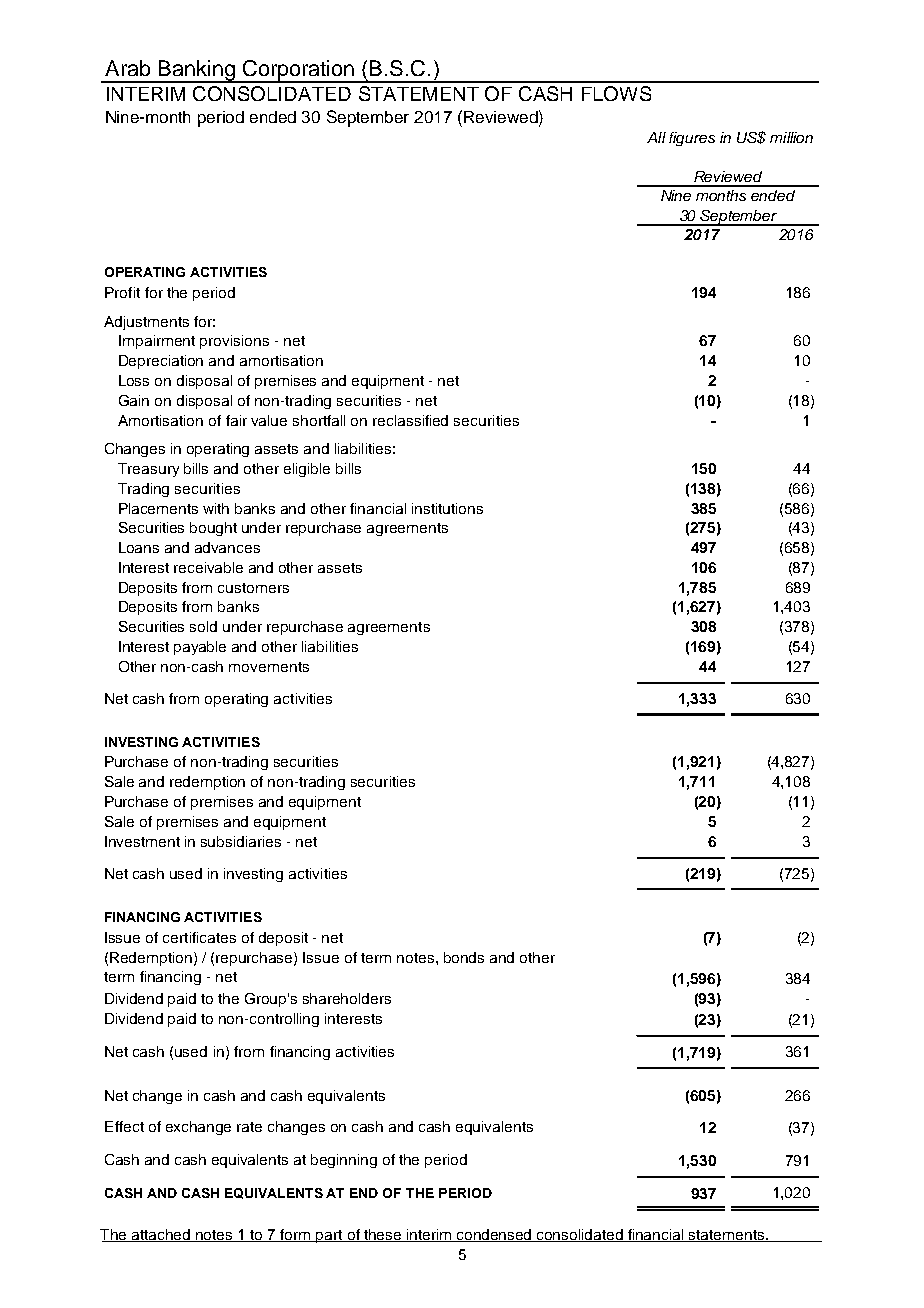  What do you see at coordinates (161, 1235) in the document?
I see `attached` at bounding box center [161, 1235].
